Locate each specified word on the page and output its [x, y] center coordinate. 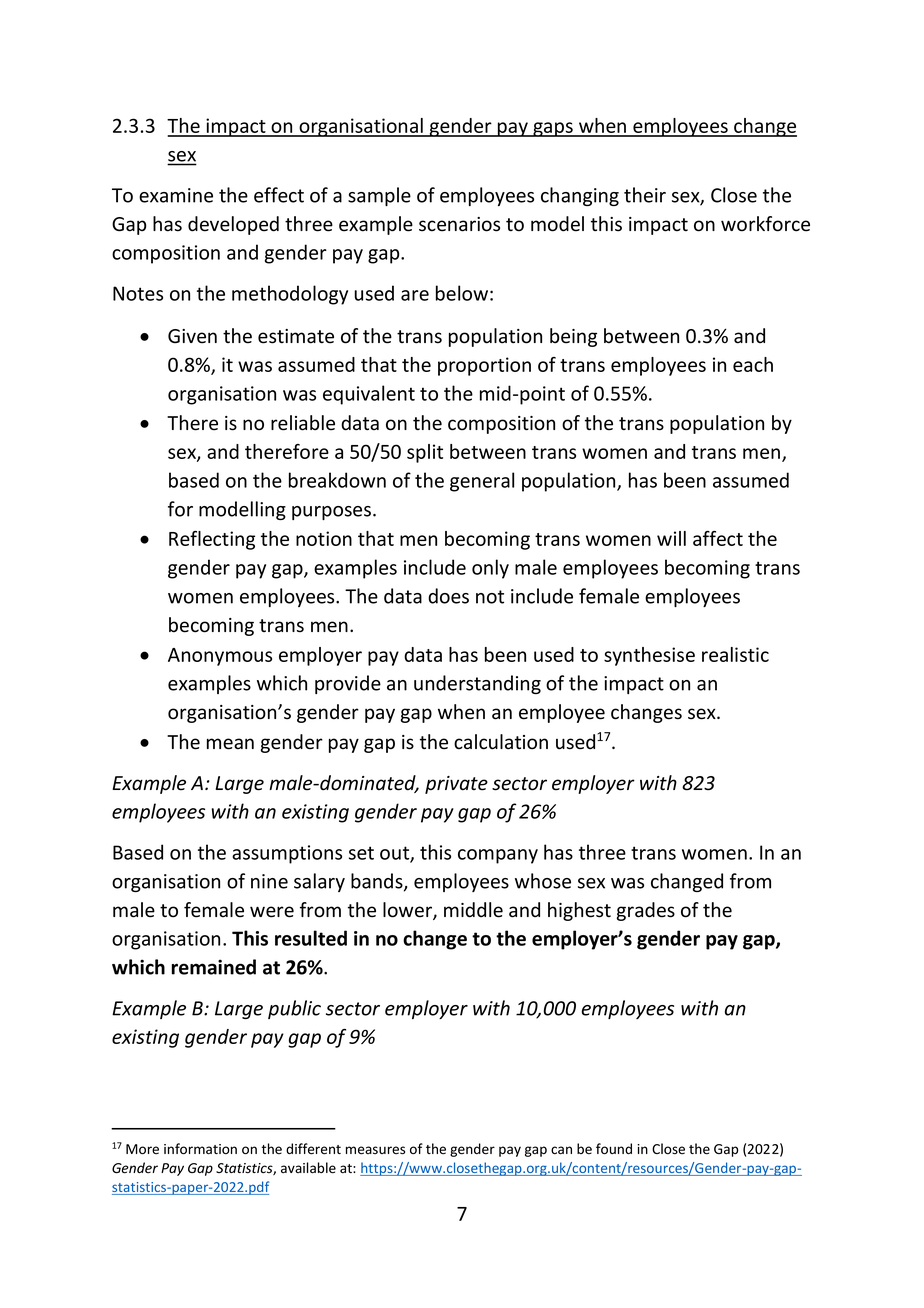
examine [176, 195]
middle [473, 910]
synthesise [649, 656]
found [614, 1149]
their [645, 195]
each [753, 364]
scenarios [459, 224]
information [200, 1149]
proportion [484, 366]
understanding [477, 684]
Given [192, 336]
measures [375, 1150]
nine [269, 881]
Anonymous [220, 657]
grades [646, 911]
